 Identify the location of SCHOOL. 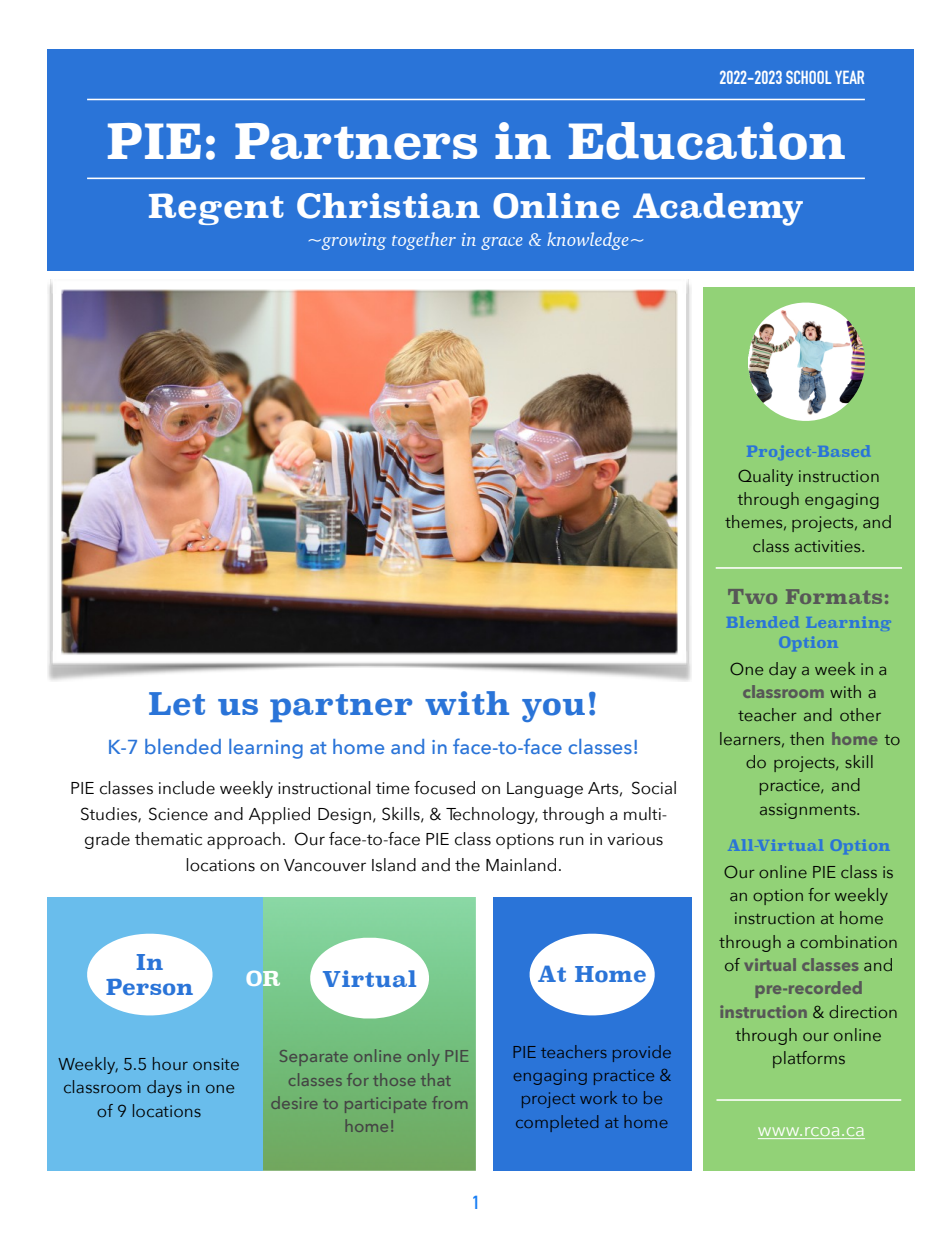
(808, 77).
